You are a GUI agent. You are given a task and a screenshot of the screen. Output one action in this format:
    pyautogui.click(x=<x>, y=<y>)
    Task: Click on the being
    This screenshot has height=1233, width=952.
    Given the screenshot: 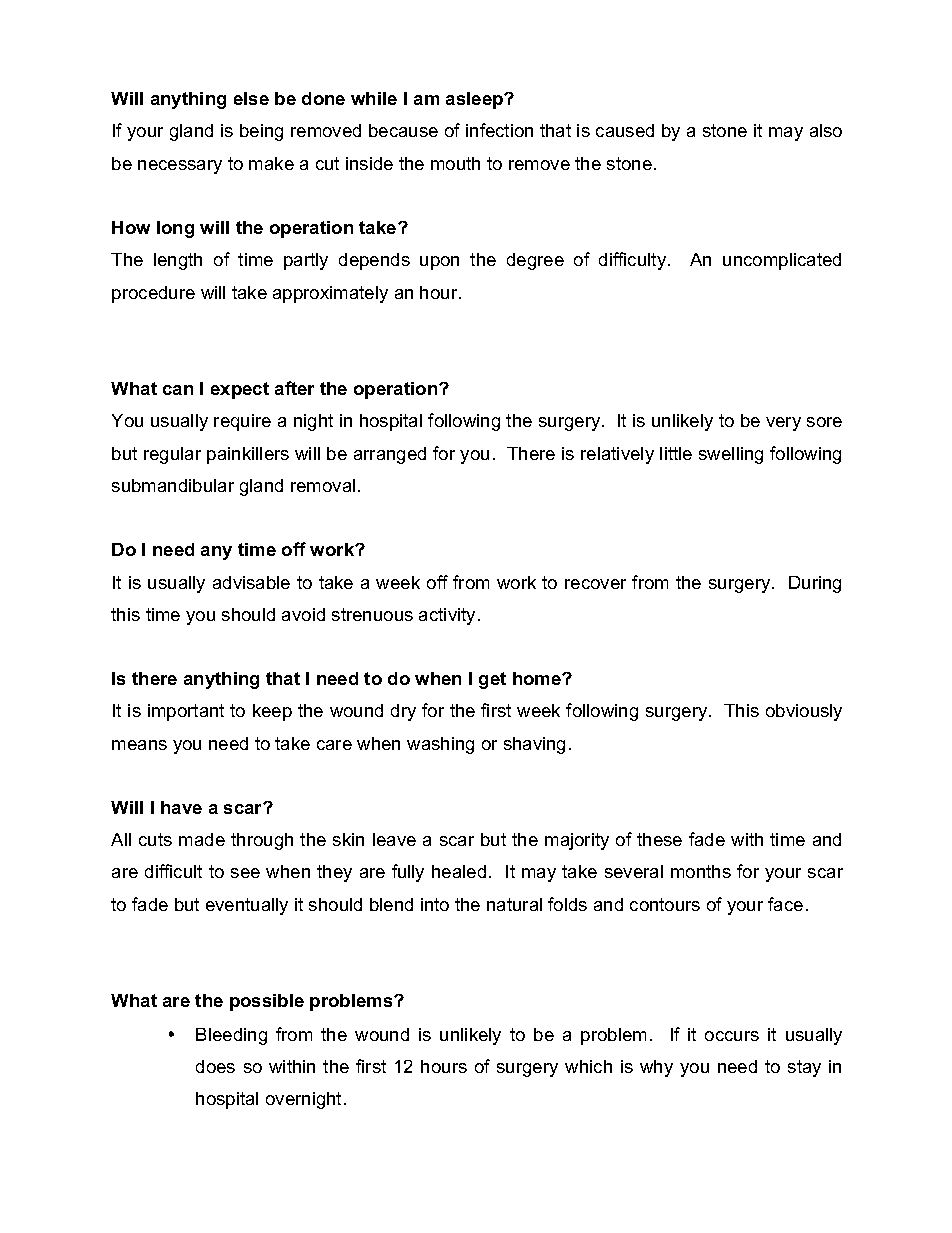 What is the action you would take?
    pyautogui.click(x=261, y=132)
